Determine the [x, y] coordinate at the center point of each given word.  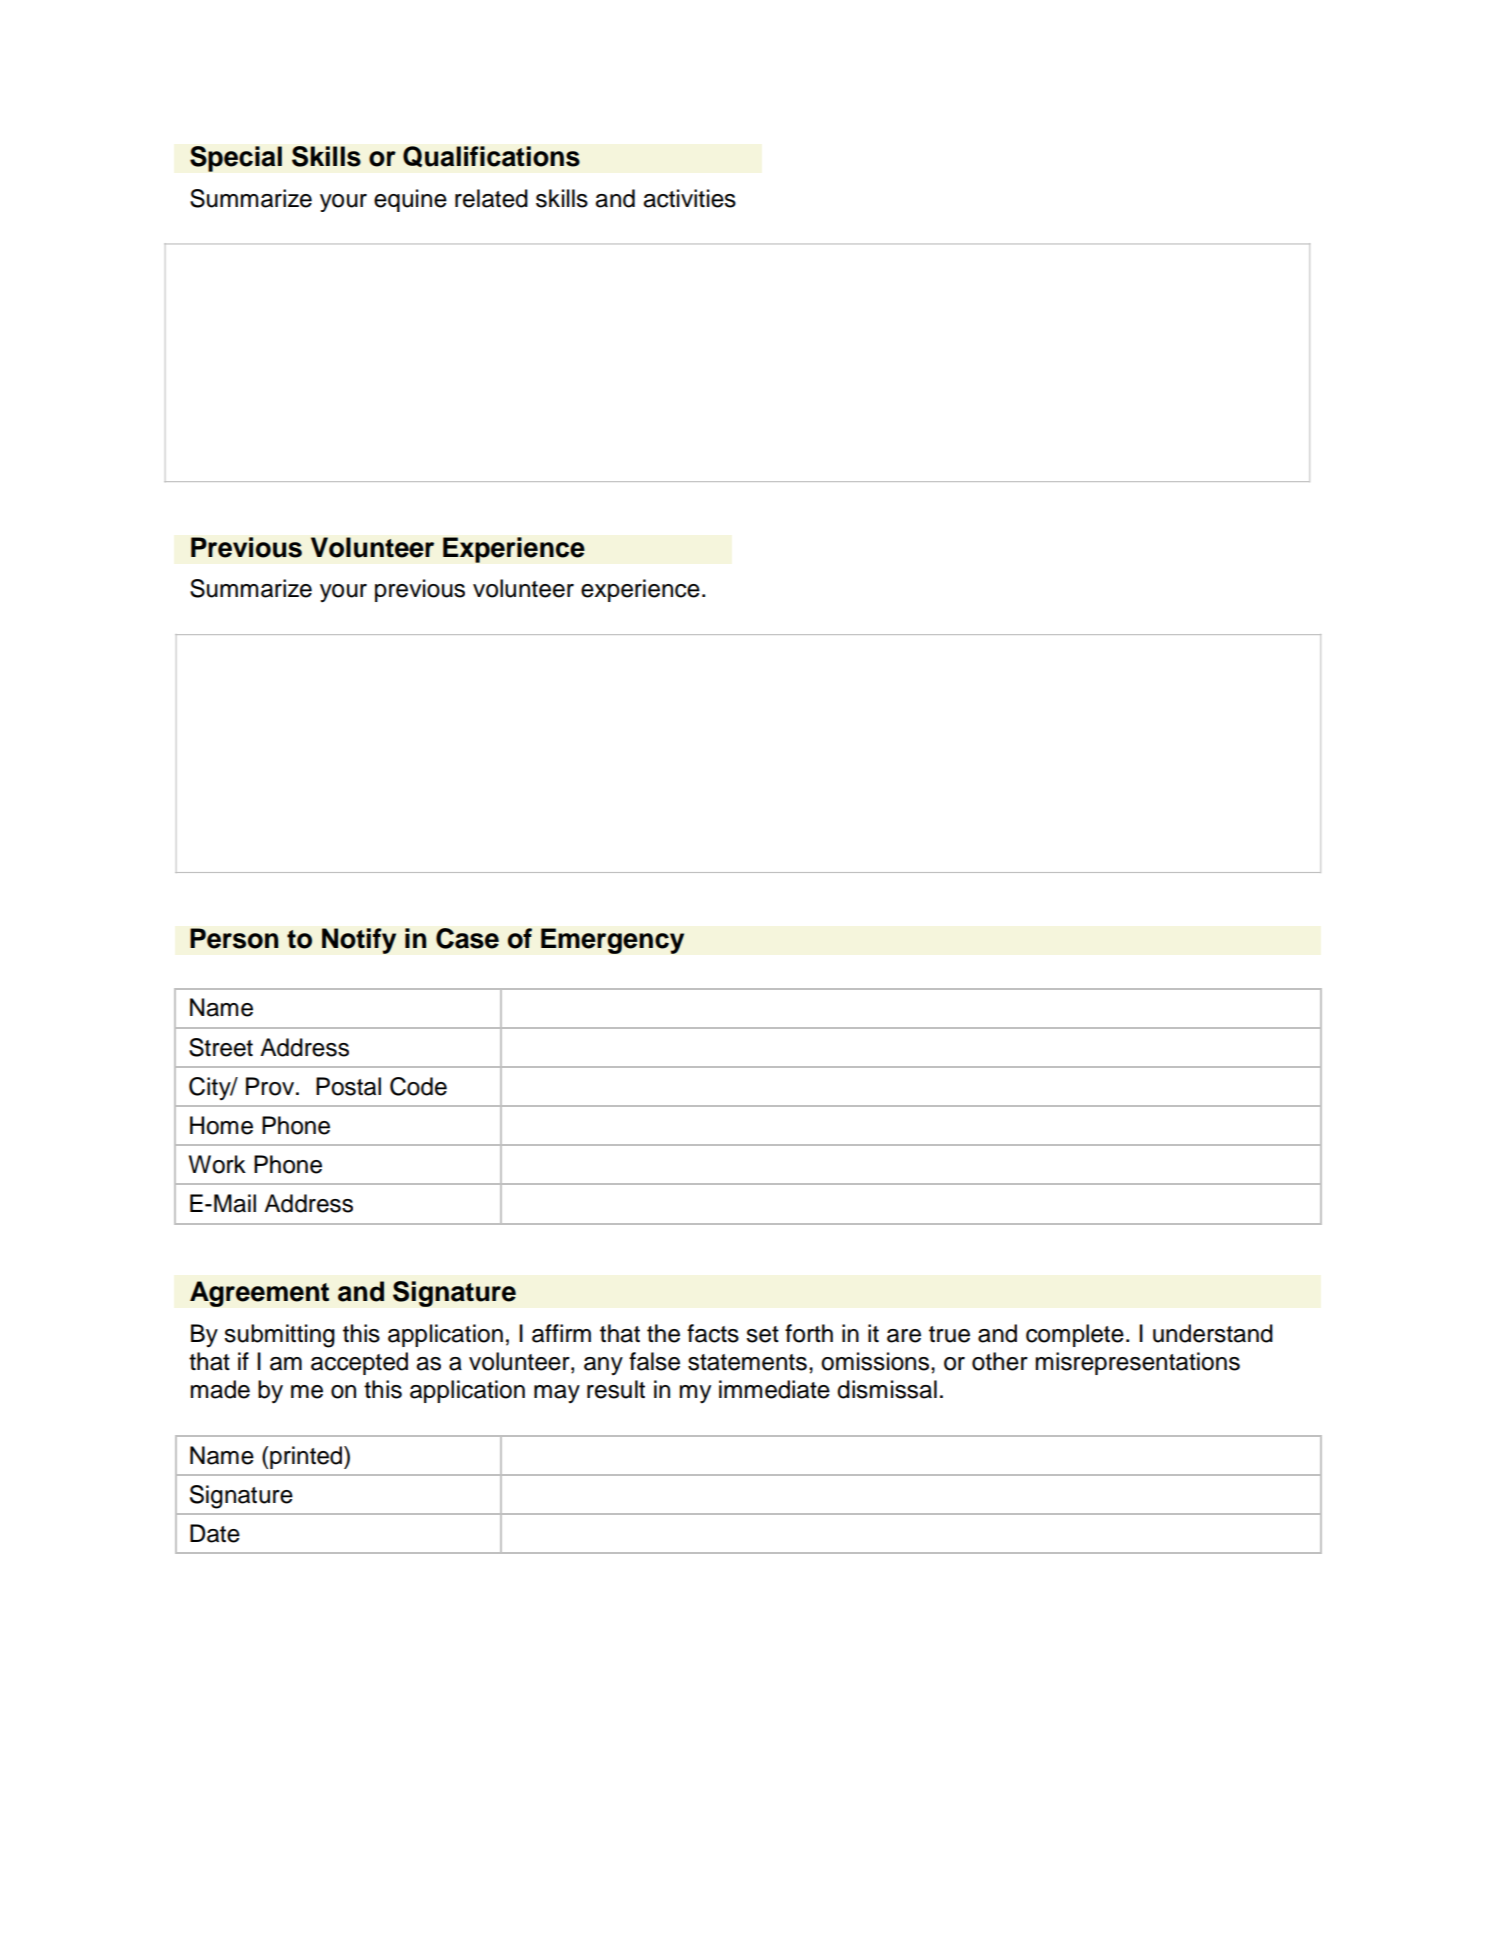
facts [713, 1333]
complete [1075, 1335]
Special [236, 159]
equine [410, 200]
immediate [774, 1389]
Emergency [612, 941]
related [491, 198]
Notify [359, 941]
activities [689, 198]
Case [467, 938]
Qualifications [491, 157]
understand [1213, 1333]
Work [217, 1164]
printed [307, 1457]
